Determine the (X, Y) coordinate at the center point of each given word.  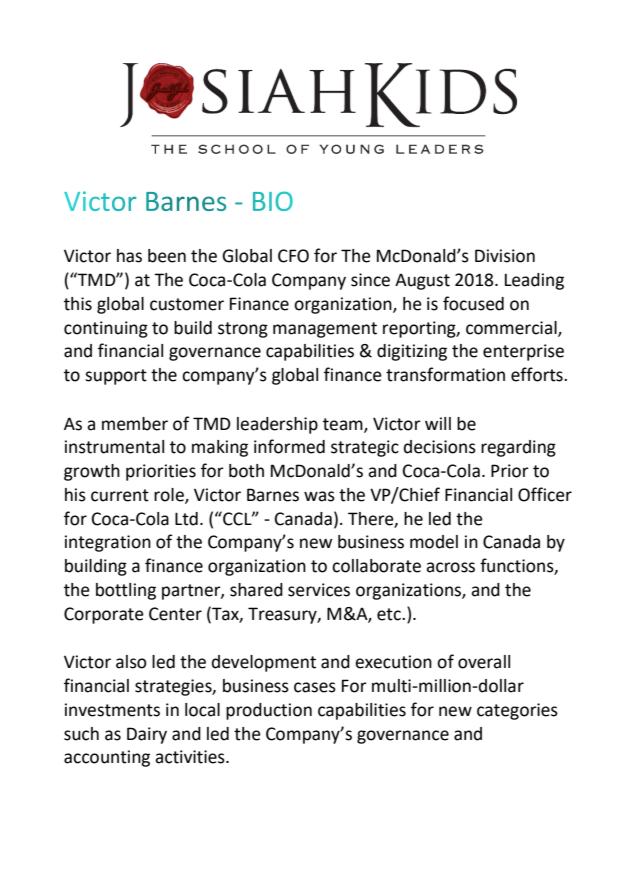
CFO (293, 256)
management (325, 330)
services (319, 590)
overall (484, 662)
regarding (518, 448)
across (450, 567)
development (264, 663)
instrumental (114, 447)
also (131, 662)
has (129, 256)
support (116, 377)
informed (289, 446)
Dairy (147, 735)
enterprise (523, 352)
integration (108, 543)
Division (505, 256)
